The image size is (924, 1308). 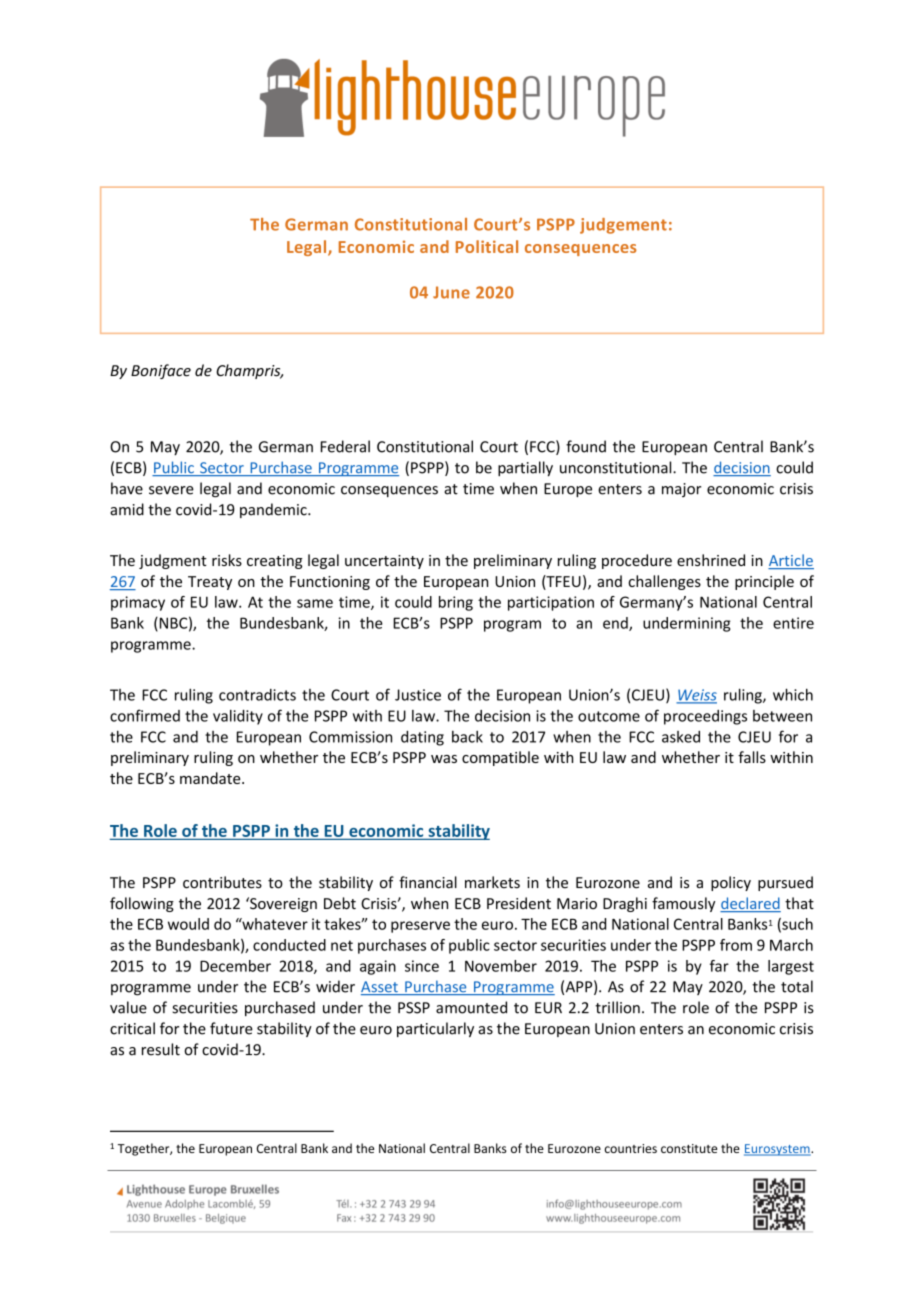 I want to click on Justice, so click(x=418, y=695).
